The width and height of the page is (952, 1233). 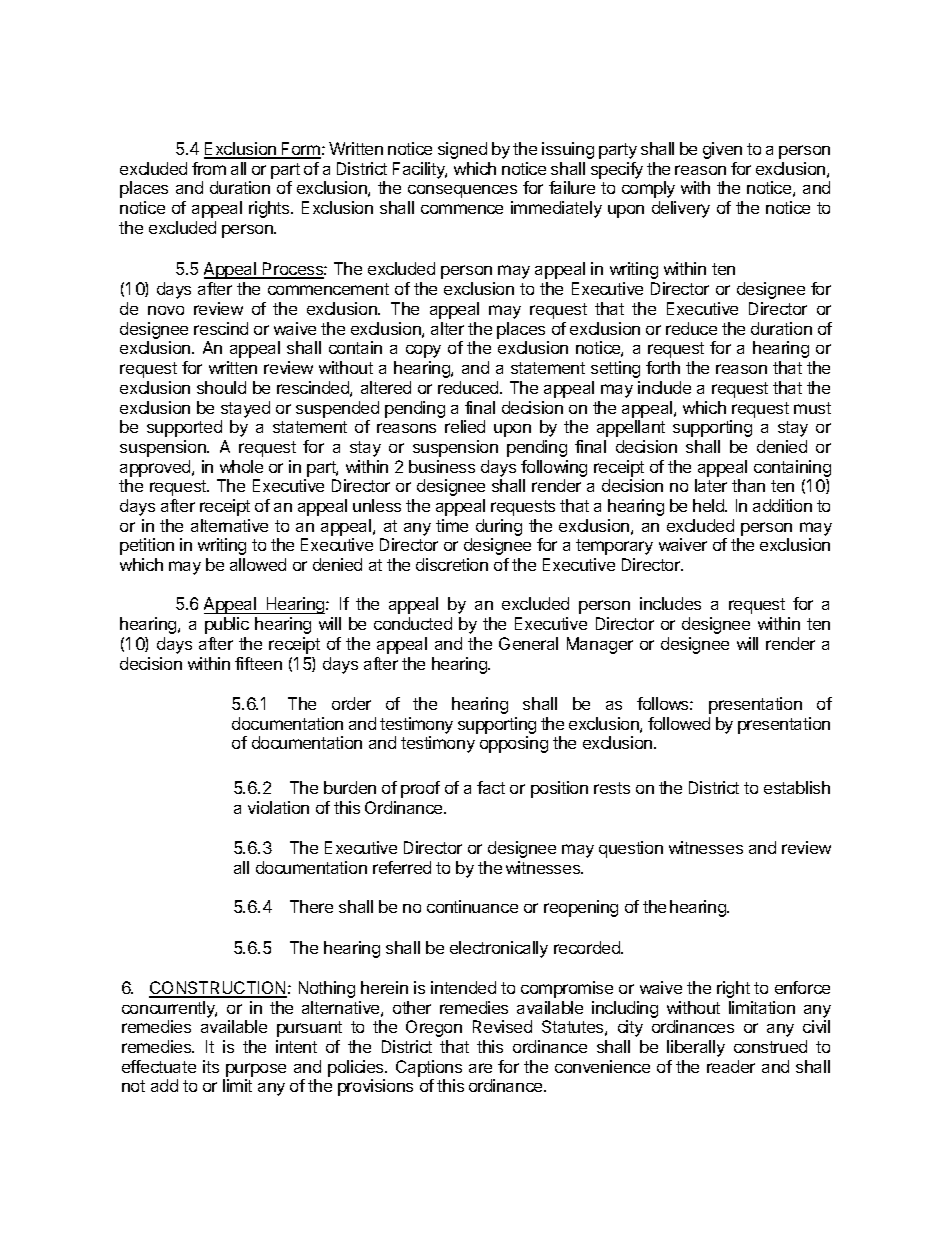 What do you see at coordinates (211, 1066) in the page?
I see `its` at bounding box center [211, 1066].
